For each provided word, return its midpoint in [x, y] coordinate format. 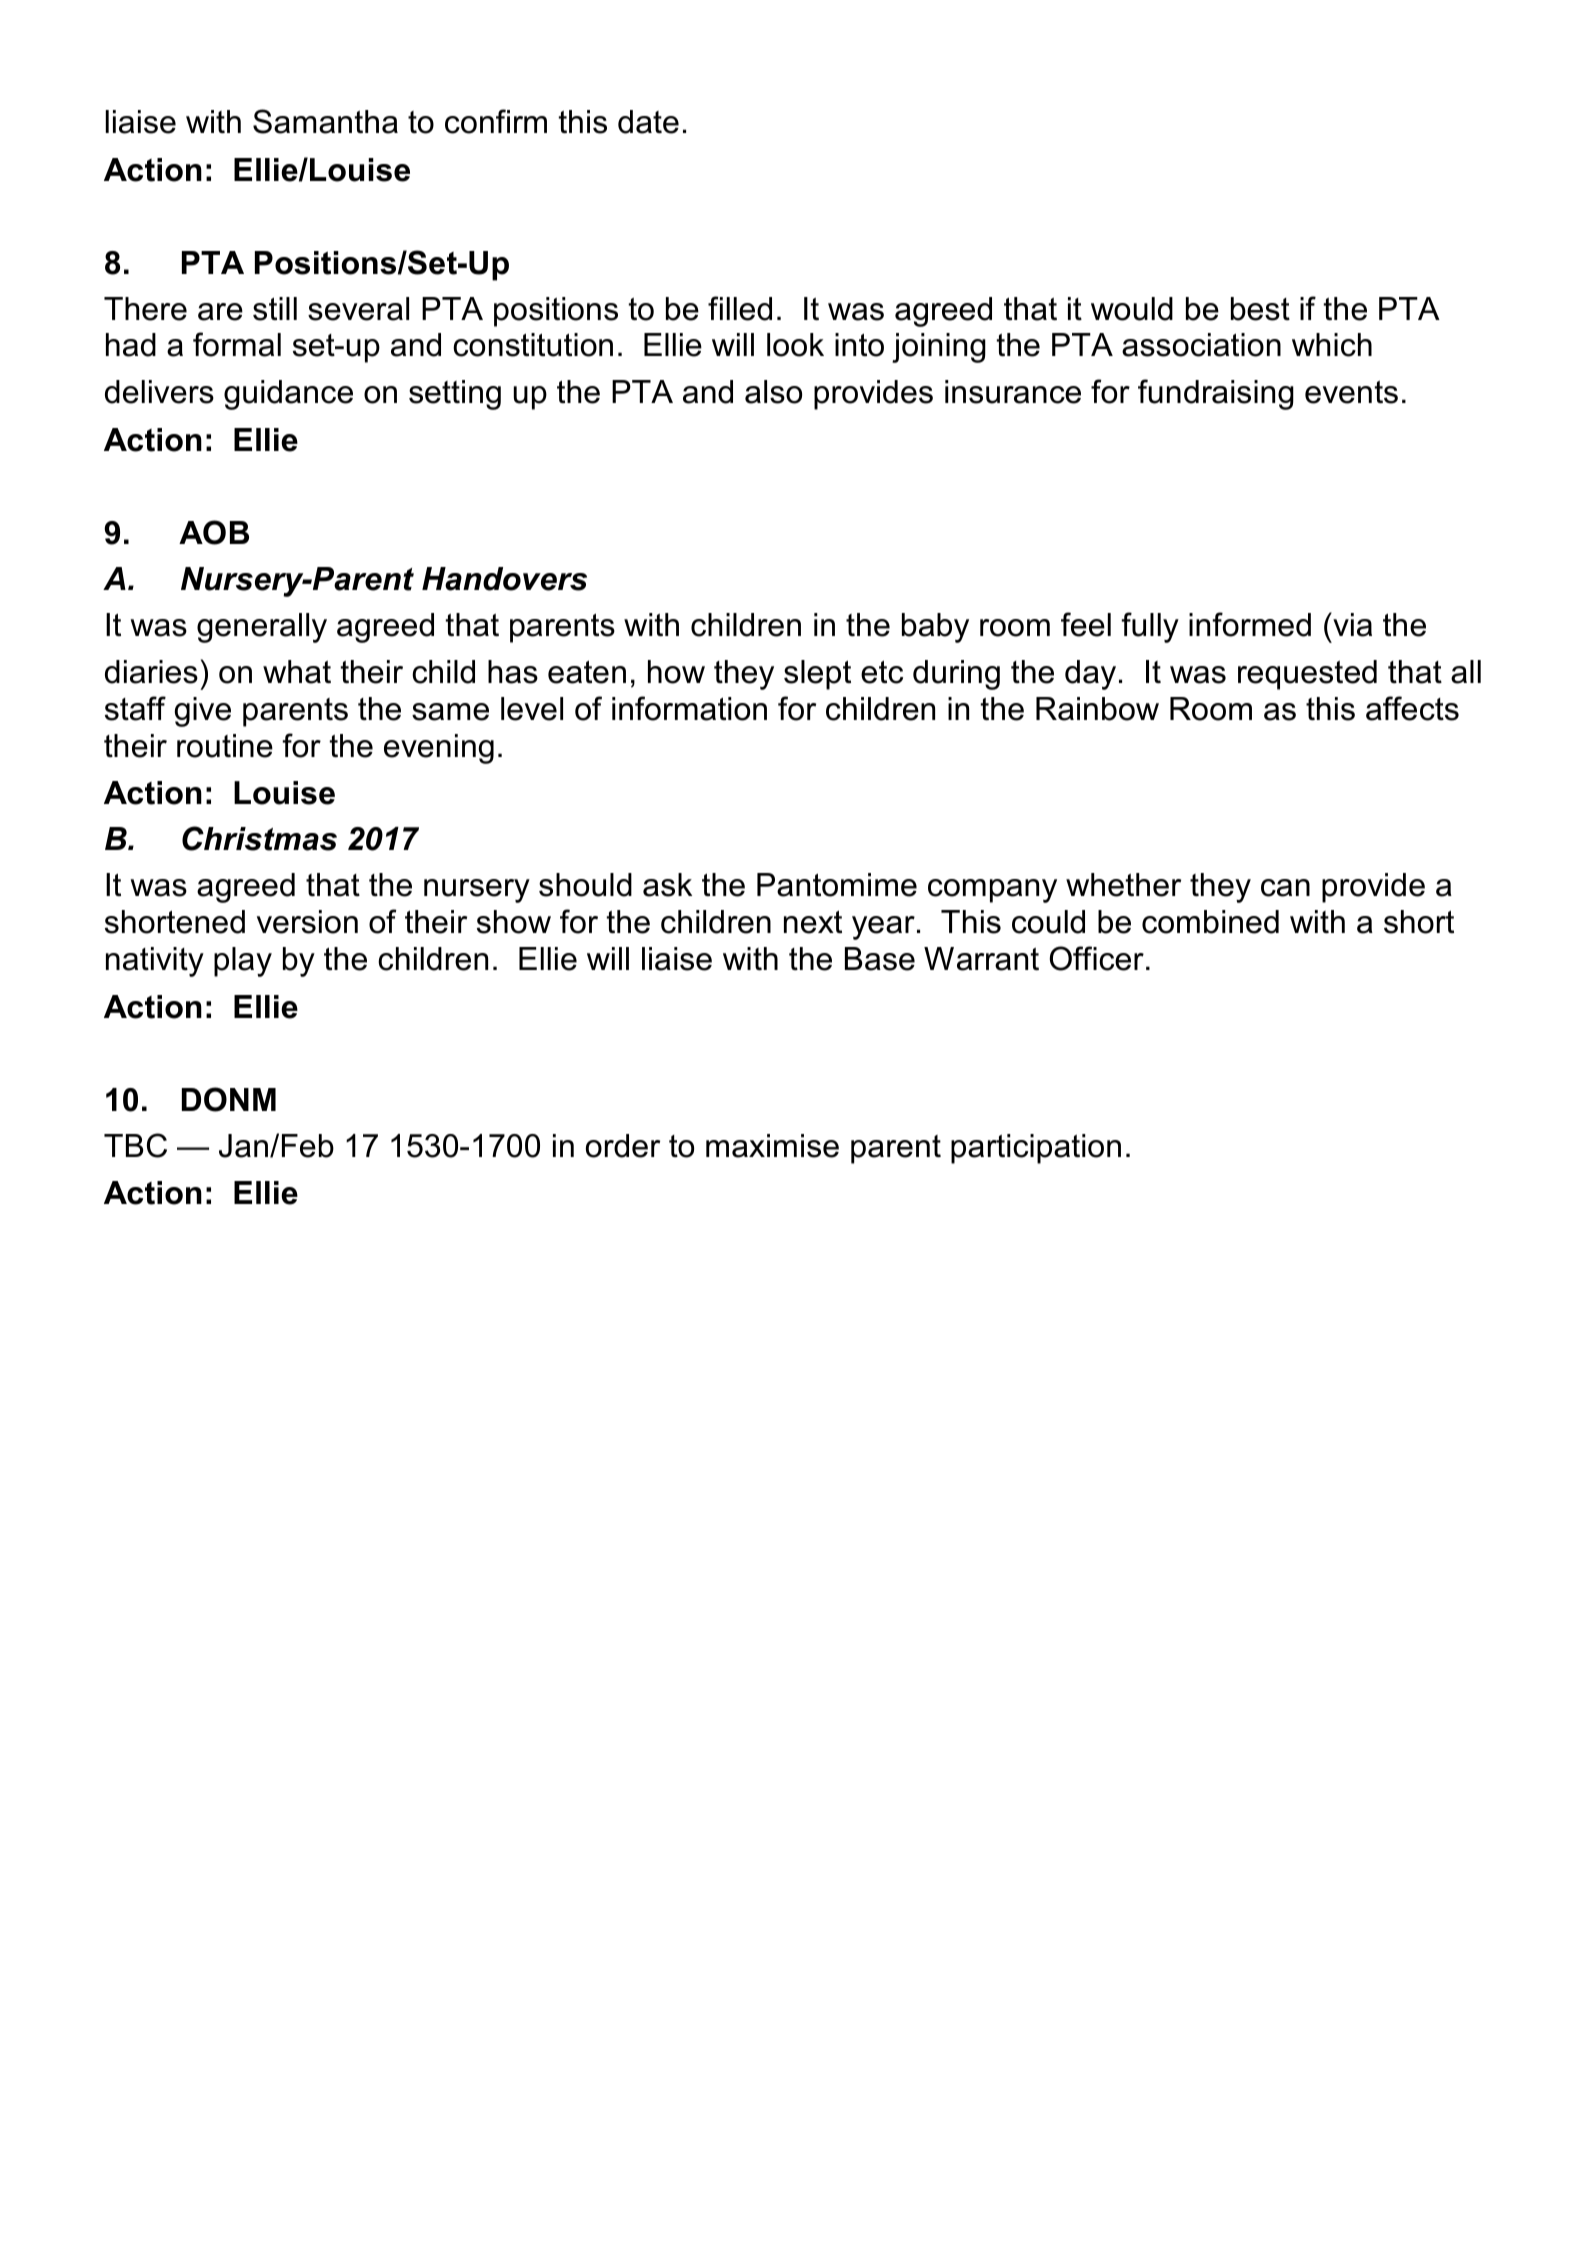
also [773, 392]
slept [817, 675]
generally [262, 628]
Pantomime [837, 885]
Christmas [259, 838]
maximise [772, 1146]
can [1285, 888]
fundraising [1216, 394]
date [648, 122]
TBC [135, 1145]
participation [1036, 1149]
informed [1250, 624]
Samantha [325, 121]
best [1260, 309]
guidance [288, 395]
